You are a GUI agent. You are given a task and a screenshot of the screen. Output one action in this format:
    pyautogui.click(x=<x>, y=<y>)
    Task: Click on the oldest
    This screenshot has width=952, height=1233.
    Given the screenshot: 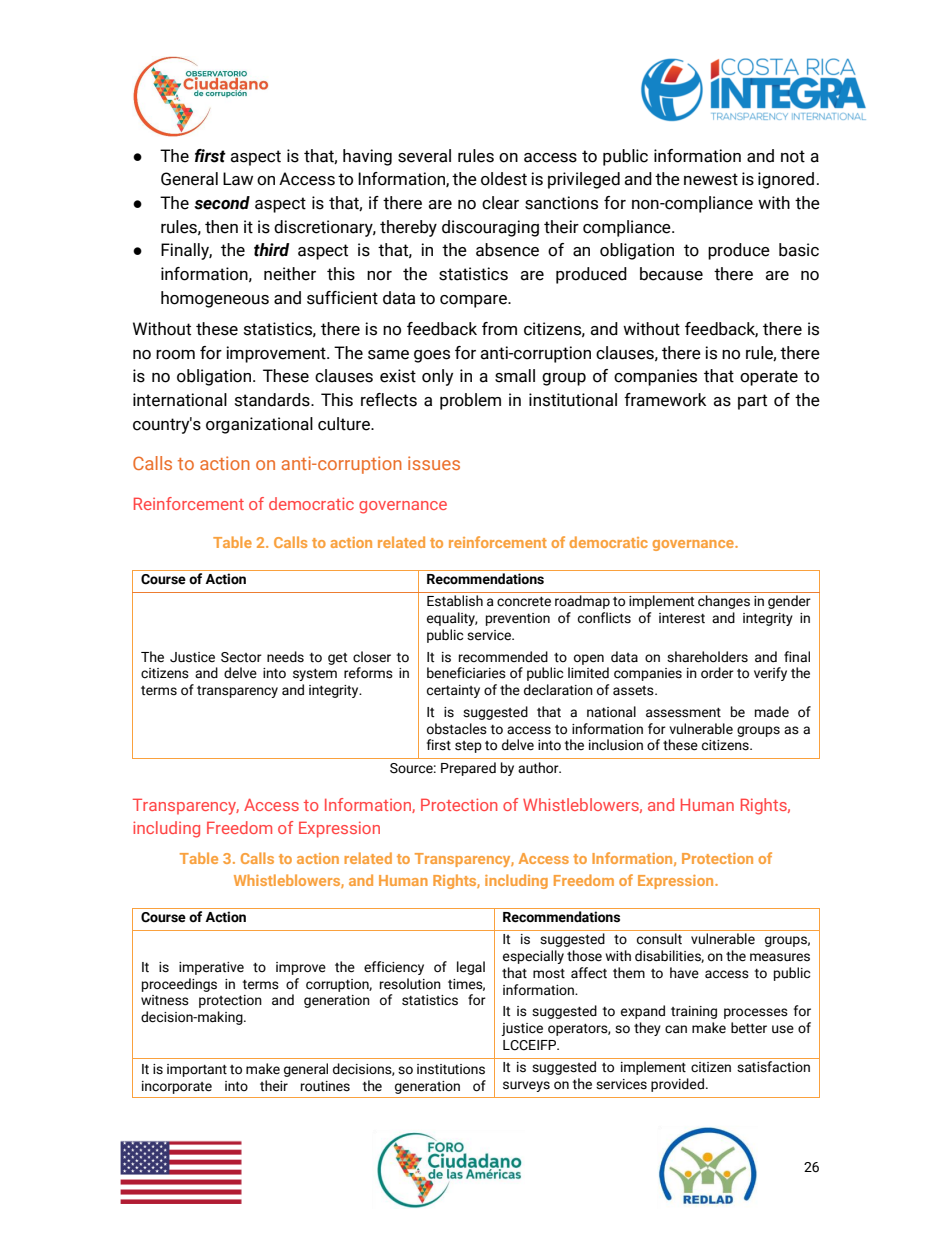 What is the action you would take?
    pyautogui.click(x=504, y=179)
